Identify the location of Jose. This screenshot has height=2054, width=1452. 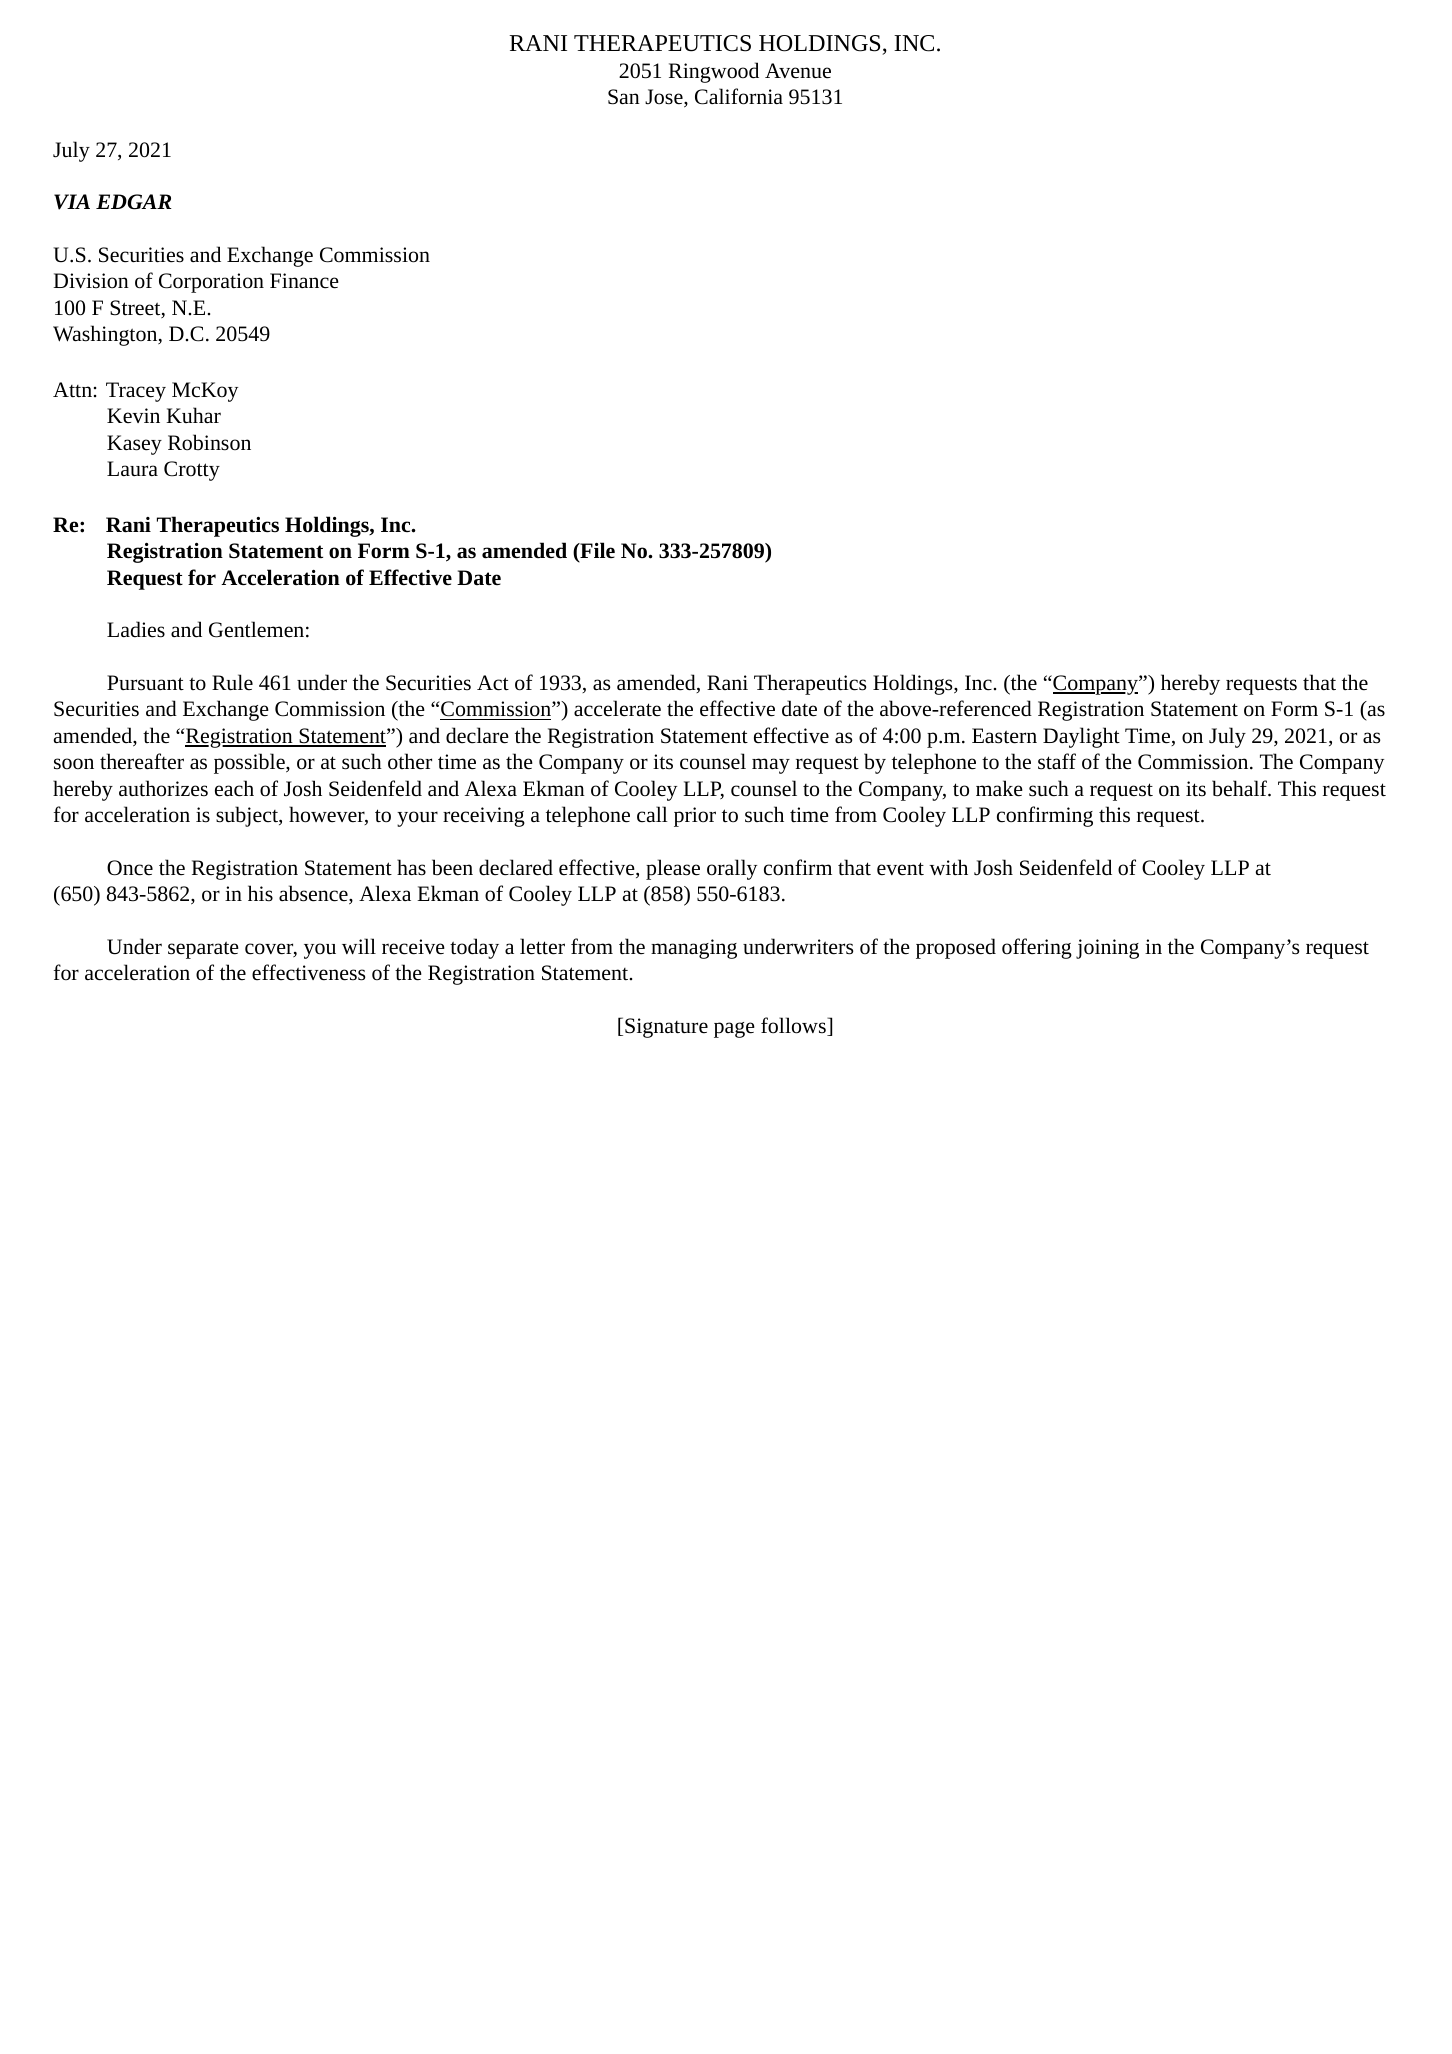
(665, 98).
